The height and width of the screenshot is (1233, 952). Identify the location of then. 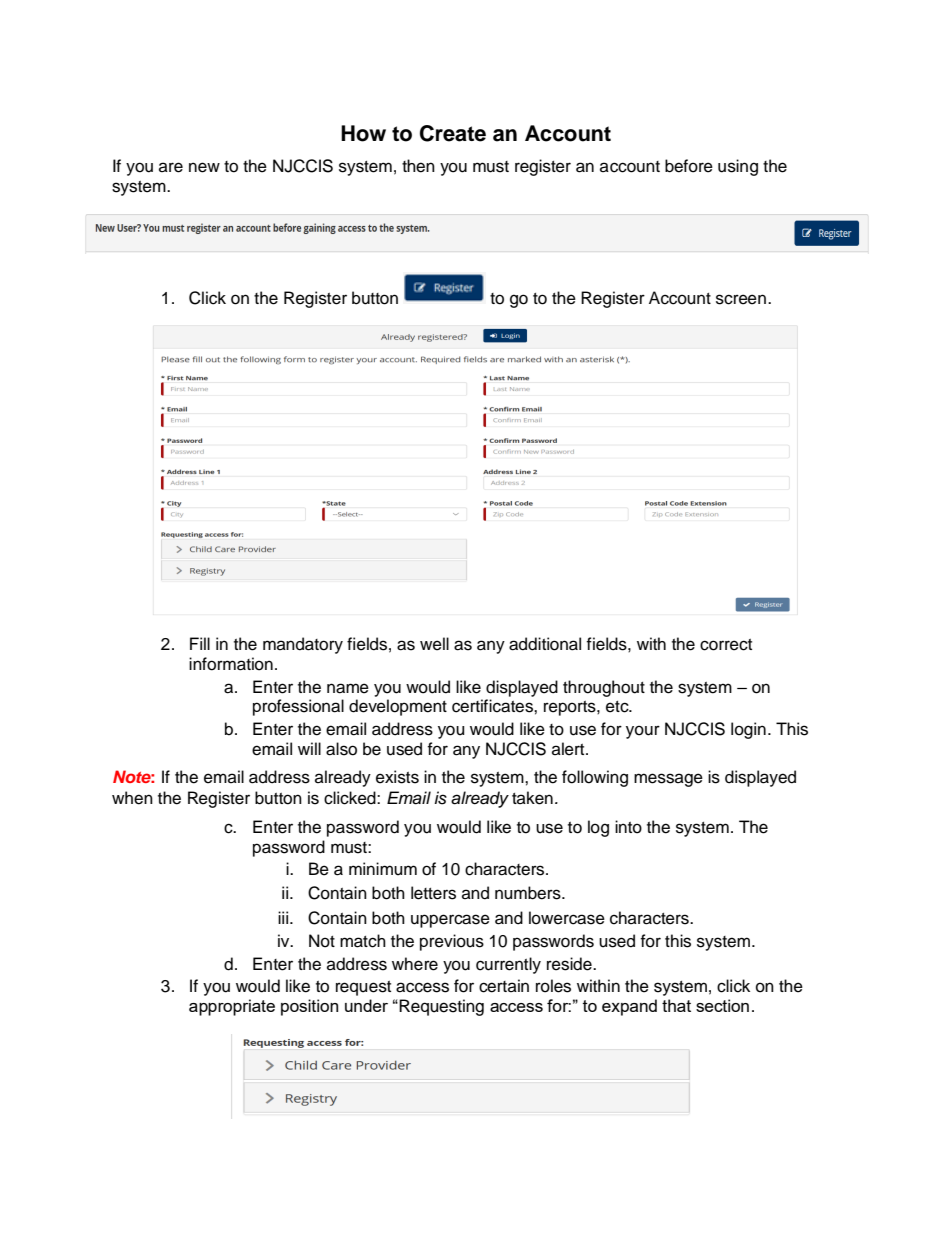
(418, 166).
